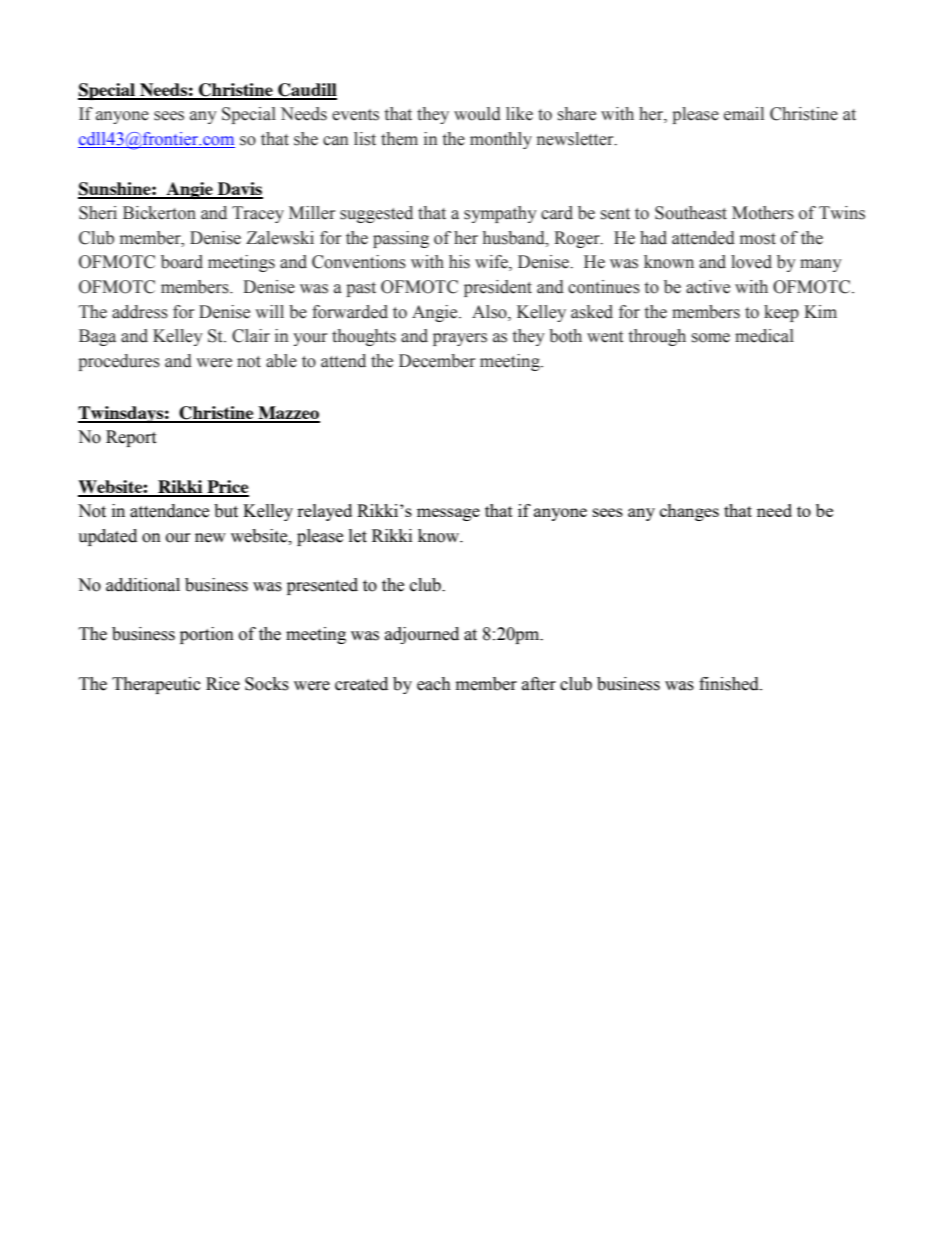  I want to click on Also, so click(490, 313).
